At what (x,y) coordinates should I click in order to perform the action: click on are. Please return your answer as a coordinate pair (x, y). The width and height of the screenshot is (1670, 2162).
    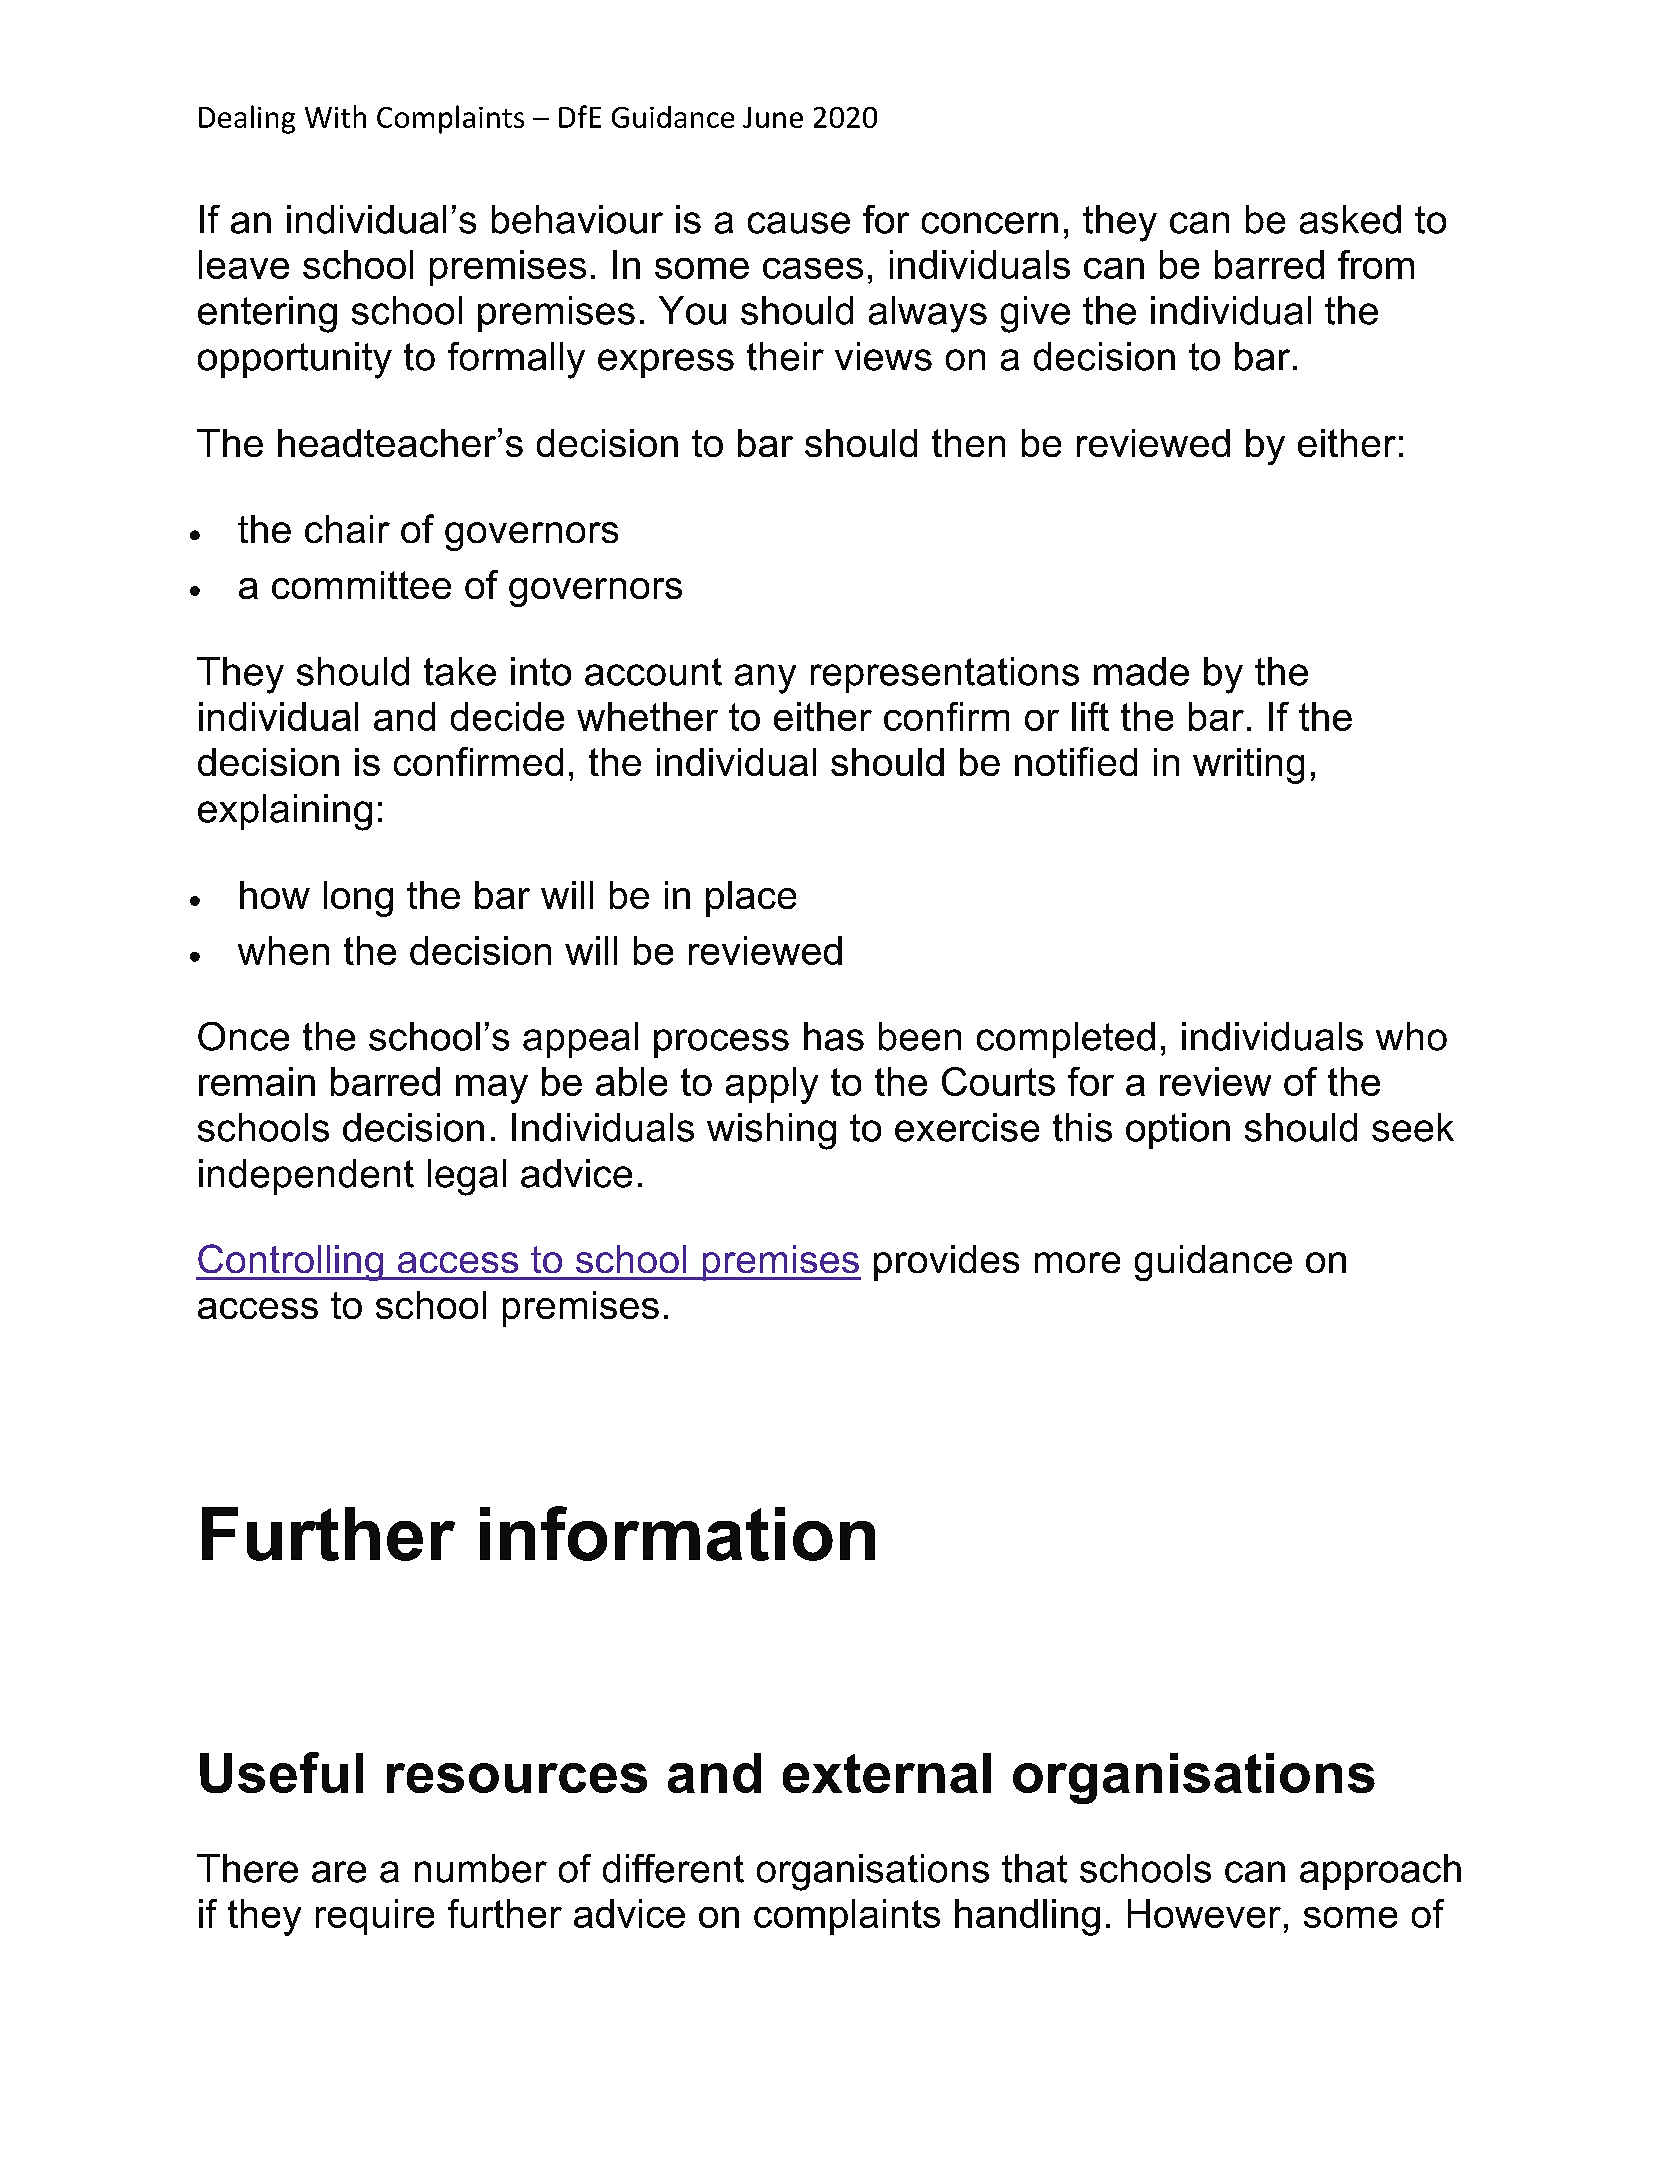
    Looking at the image, I should click on (339, 1872).
